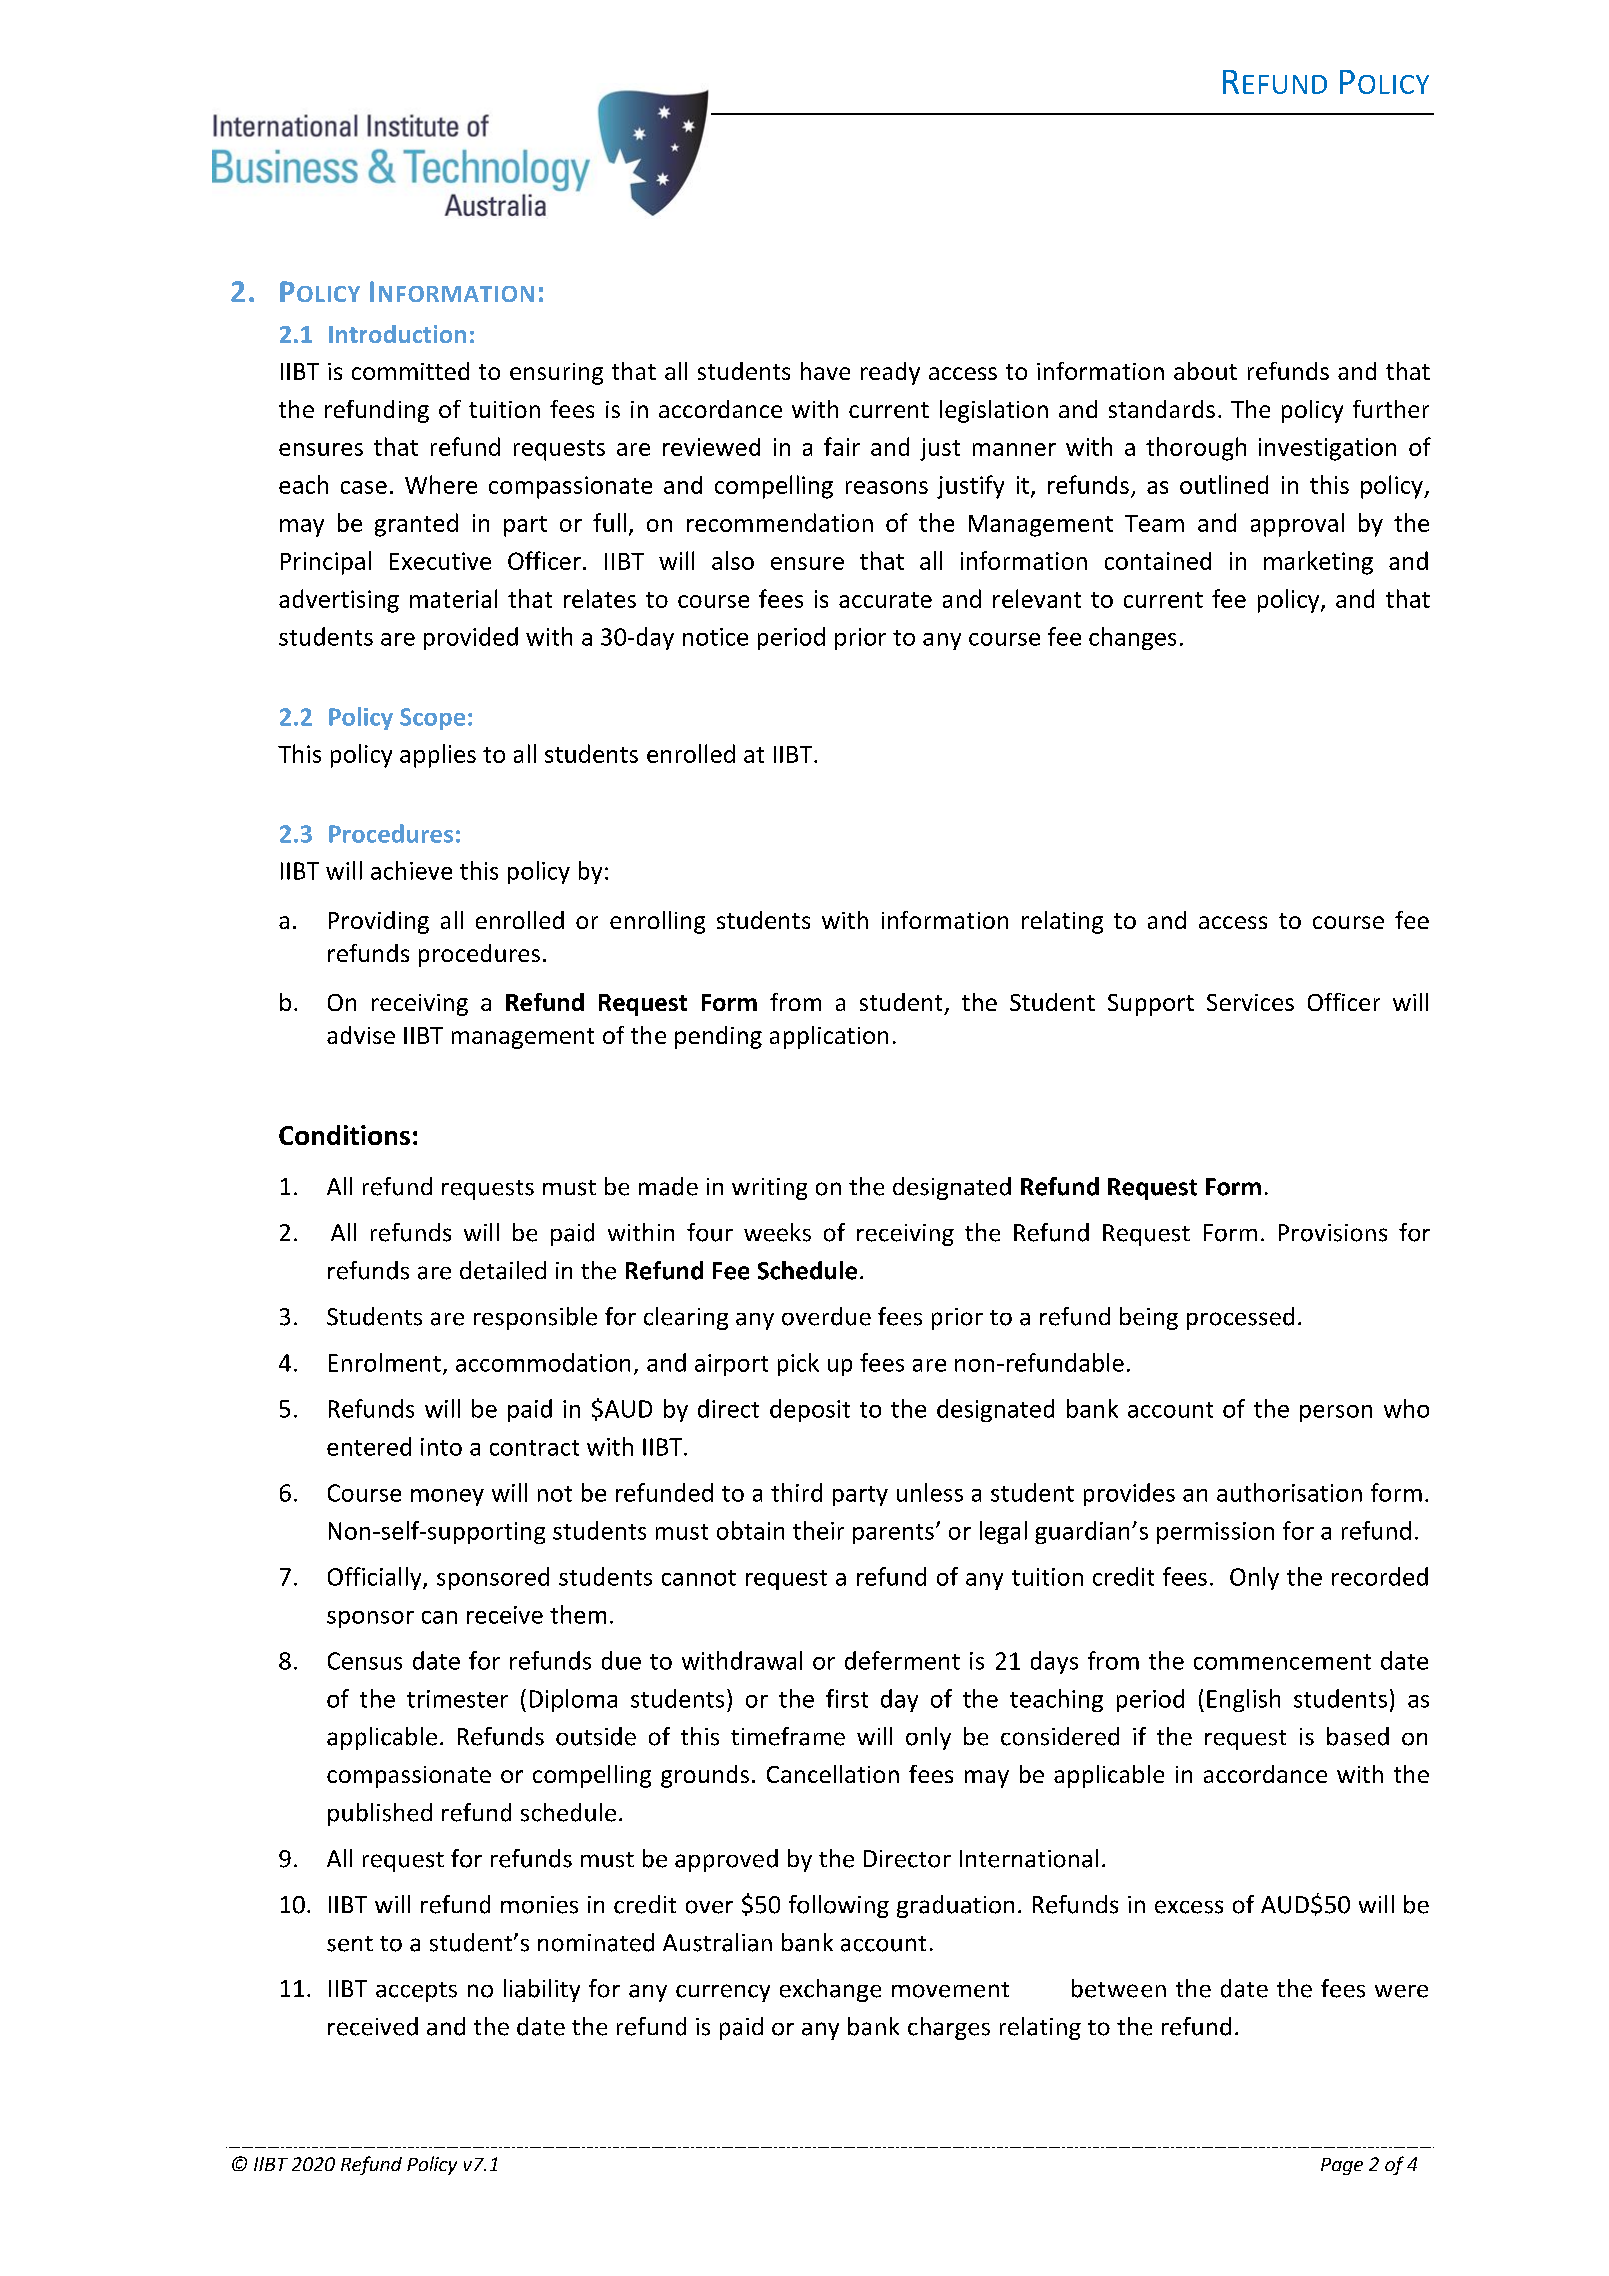 The width and height of the screenshot is (1609, 2276). Describe the element at coordinates (1342, 2166) in the screenshot. I see `Page` at that location.
